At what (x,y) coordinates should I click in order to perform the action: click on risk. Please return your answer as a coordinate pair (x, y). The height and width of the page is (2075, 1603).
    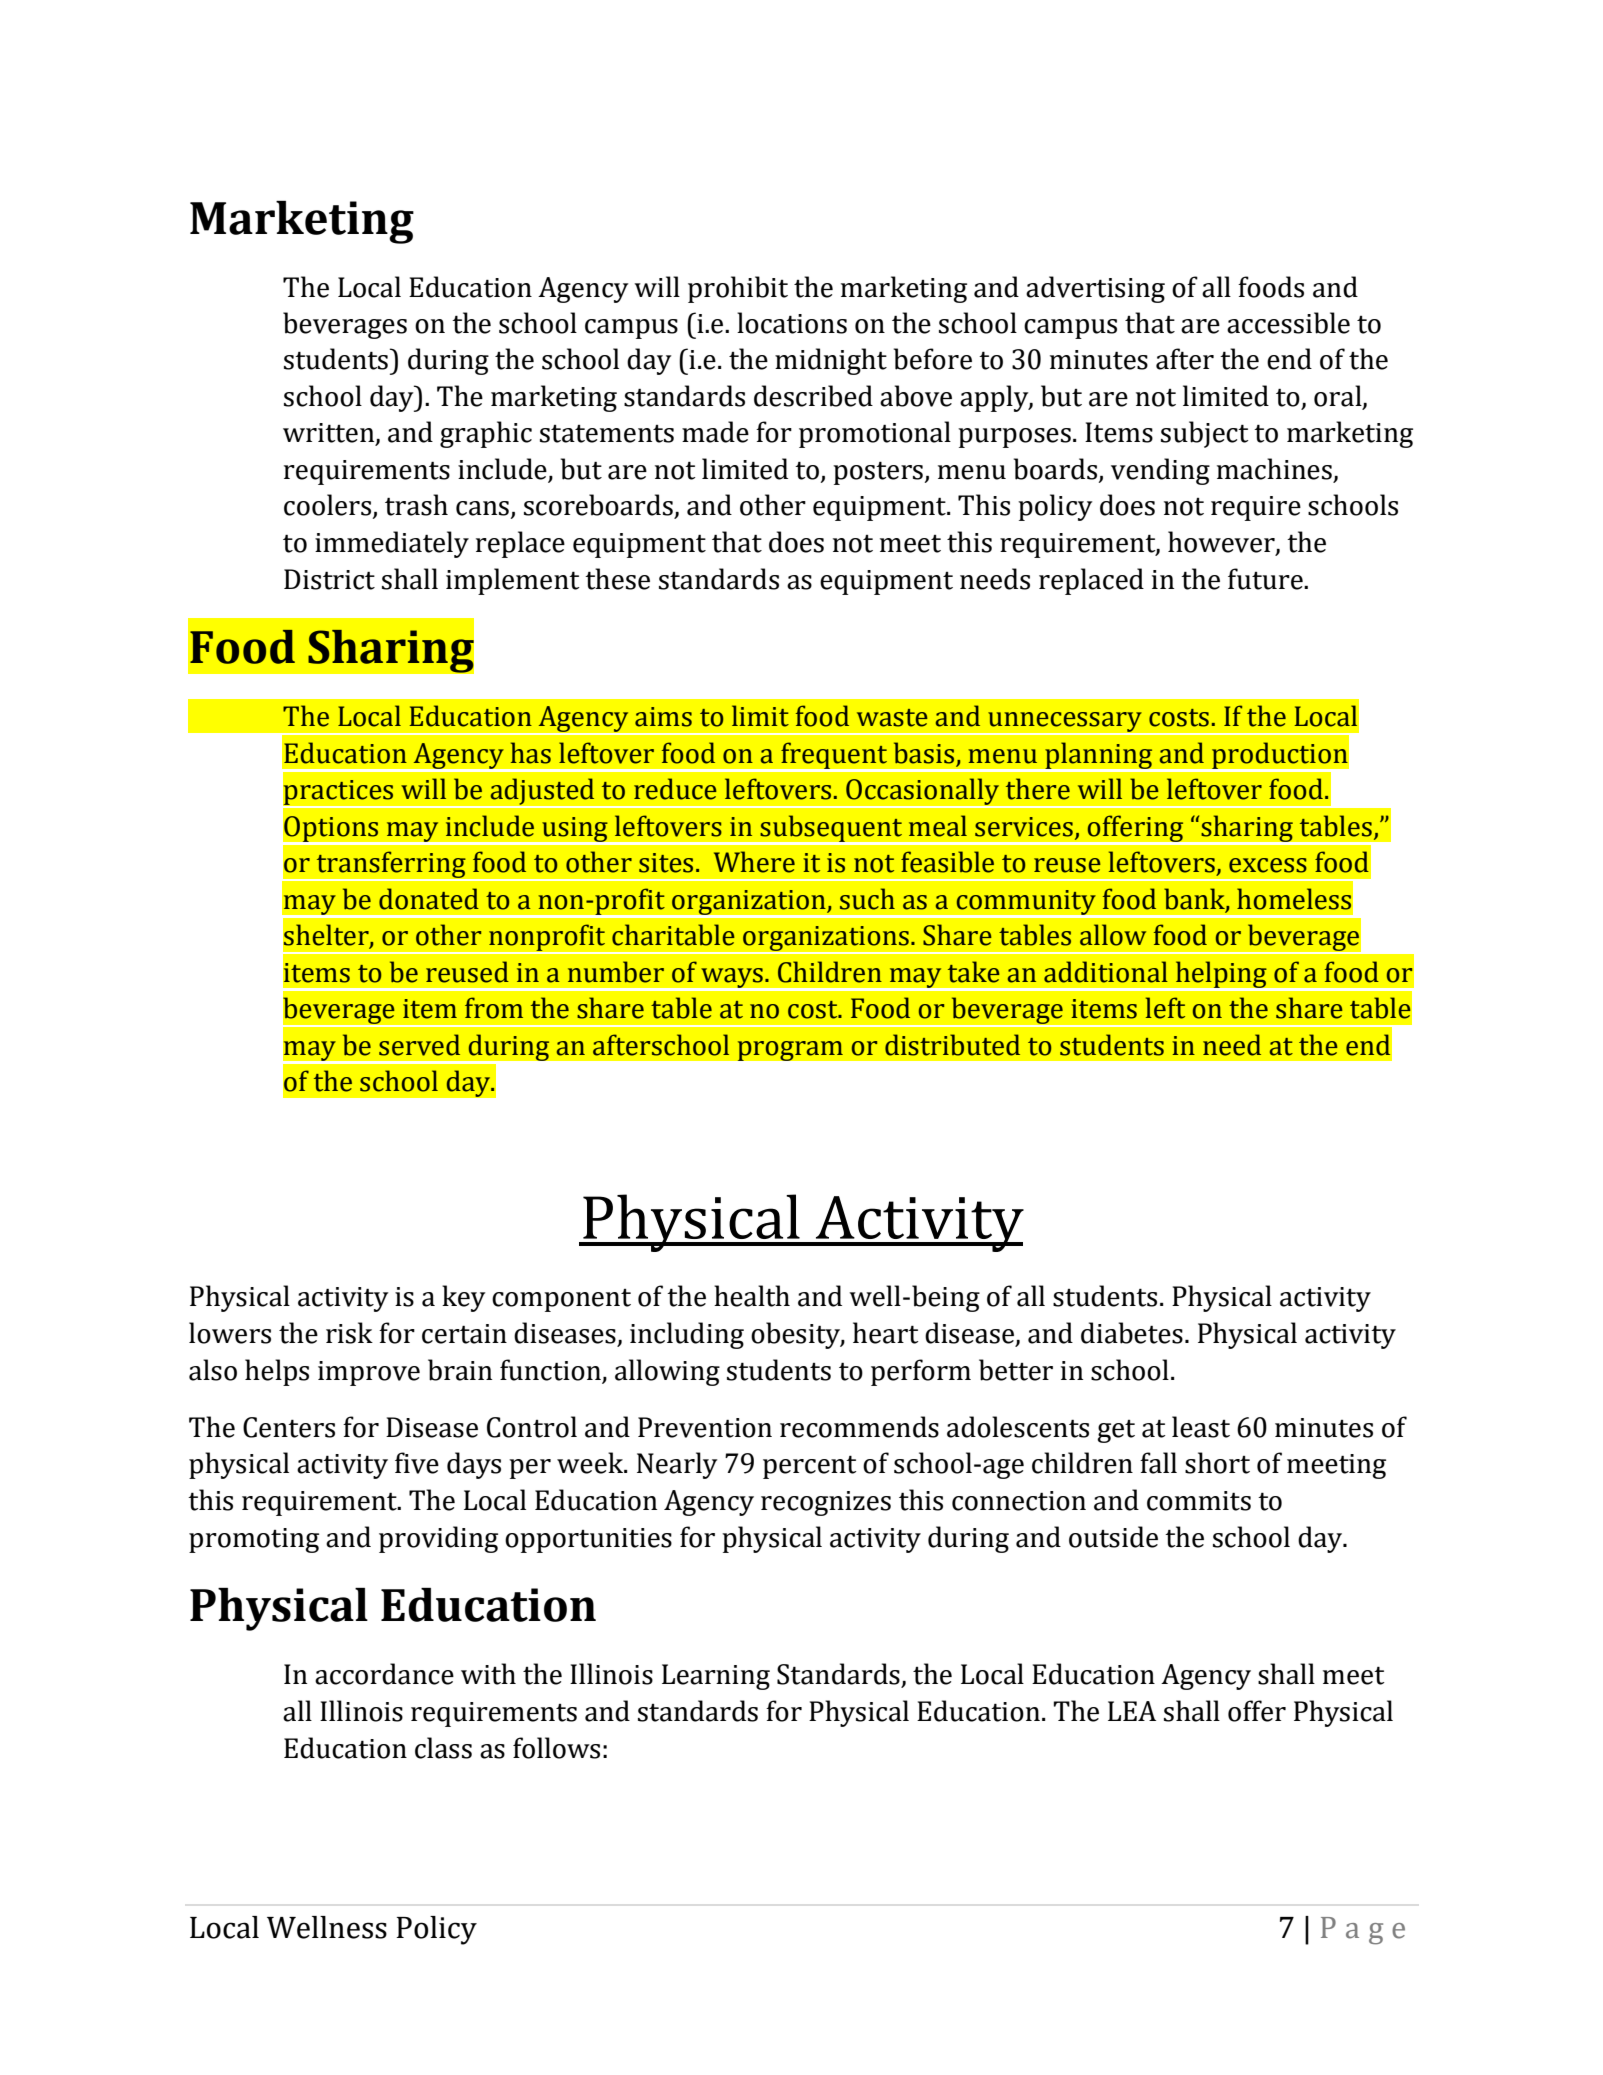
    Looking at the image, I should click on (349, 1333).
